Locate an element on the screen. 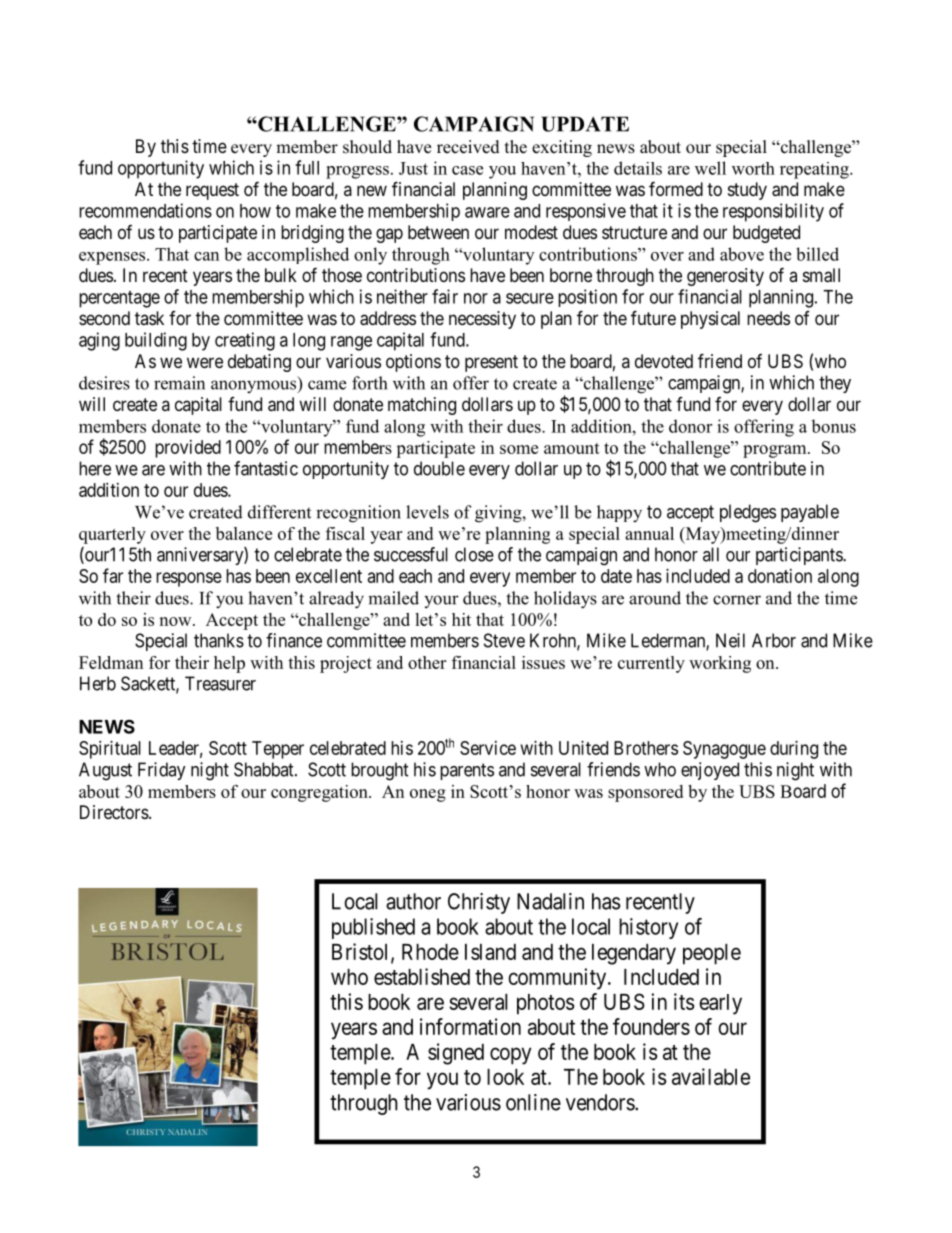 This screenshot has height=1233, width=952. parents is located at coordinates (467, 771).
